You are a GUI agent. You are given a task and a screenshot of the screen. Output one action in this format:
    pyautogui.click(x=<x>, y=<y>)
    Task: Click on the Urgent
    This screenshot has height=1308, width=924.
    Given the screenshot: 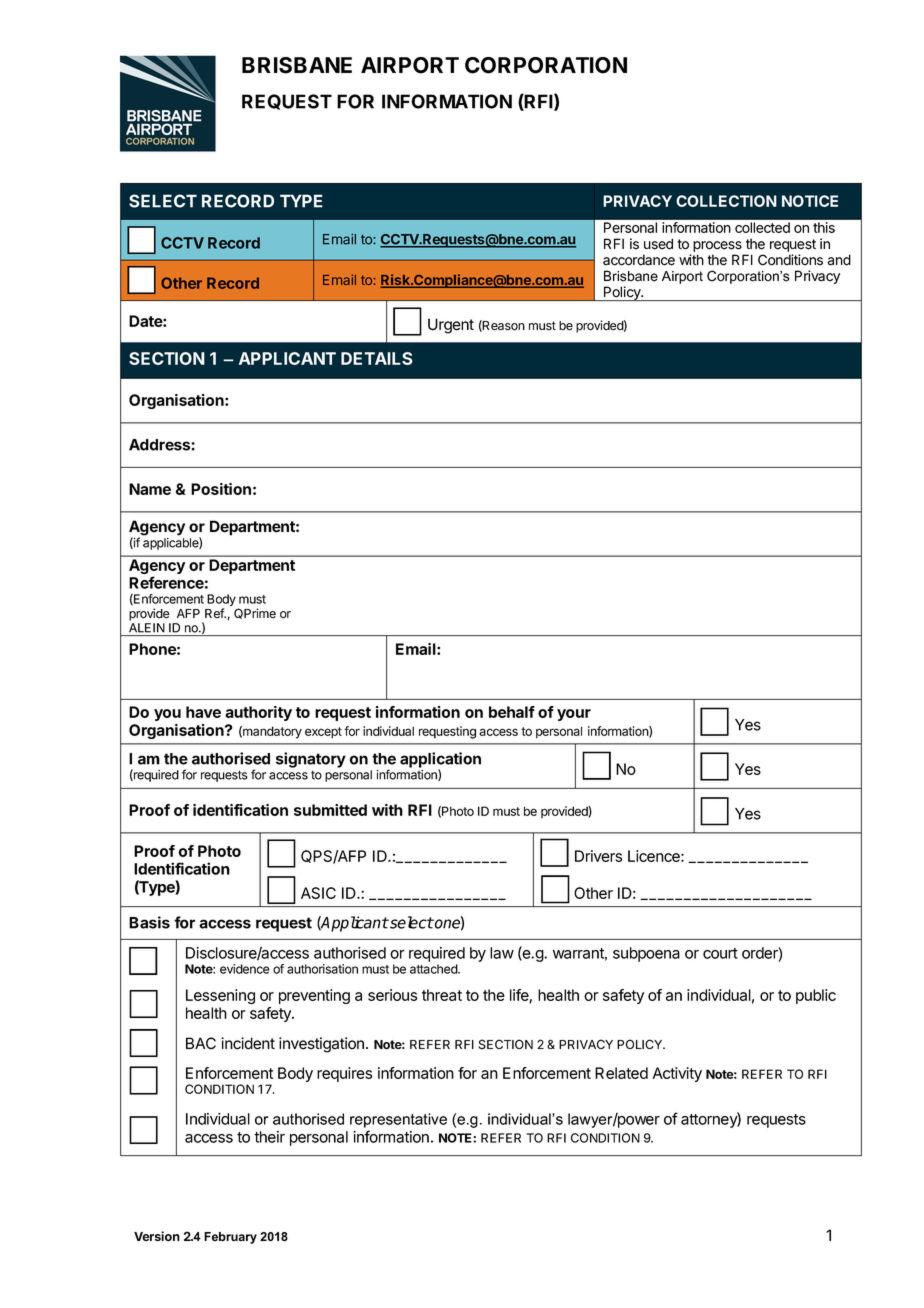 What is the action you would take?
    pyautogui.click(x=451, y=326)
